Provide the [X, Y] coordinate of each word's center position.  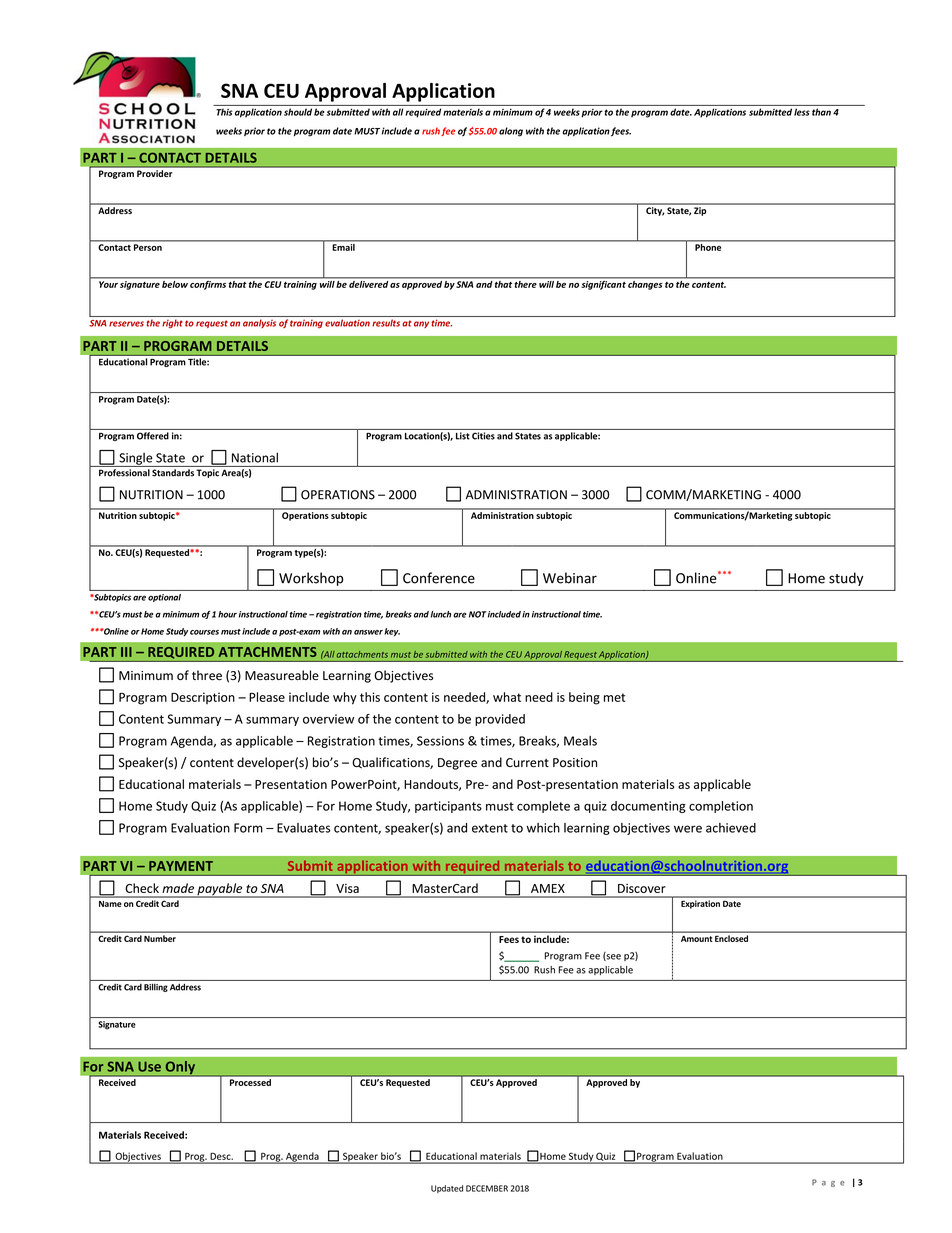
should [298, 112]
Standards [173, 473]
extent [490, 828]
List [462, 436]
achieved [731, 828]
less [802, 112]
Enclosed [731, 938]
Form [248, 828]
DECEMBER [487, 1188]
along [511, 132]
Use [149, 1066]
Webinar [570, 578]
